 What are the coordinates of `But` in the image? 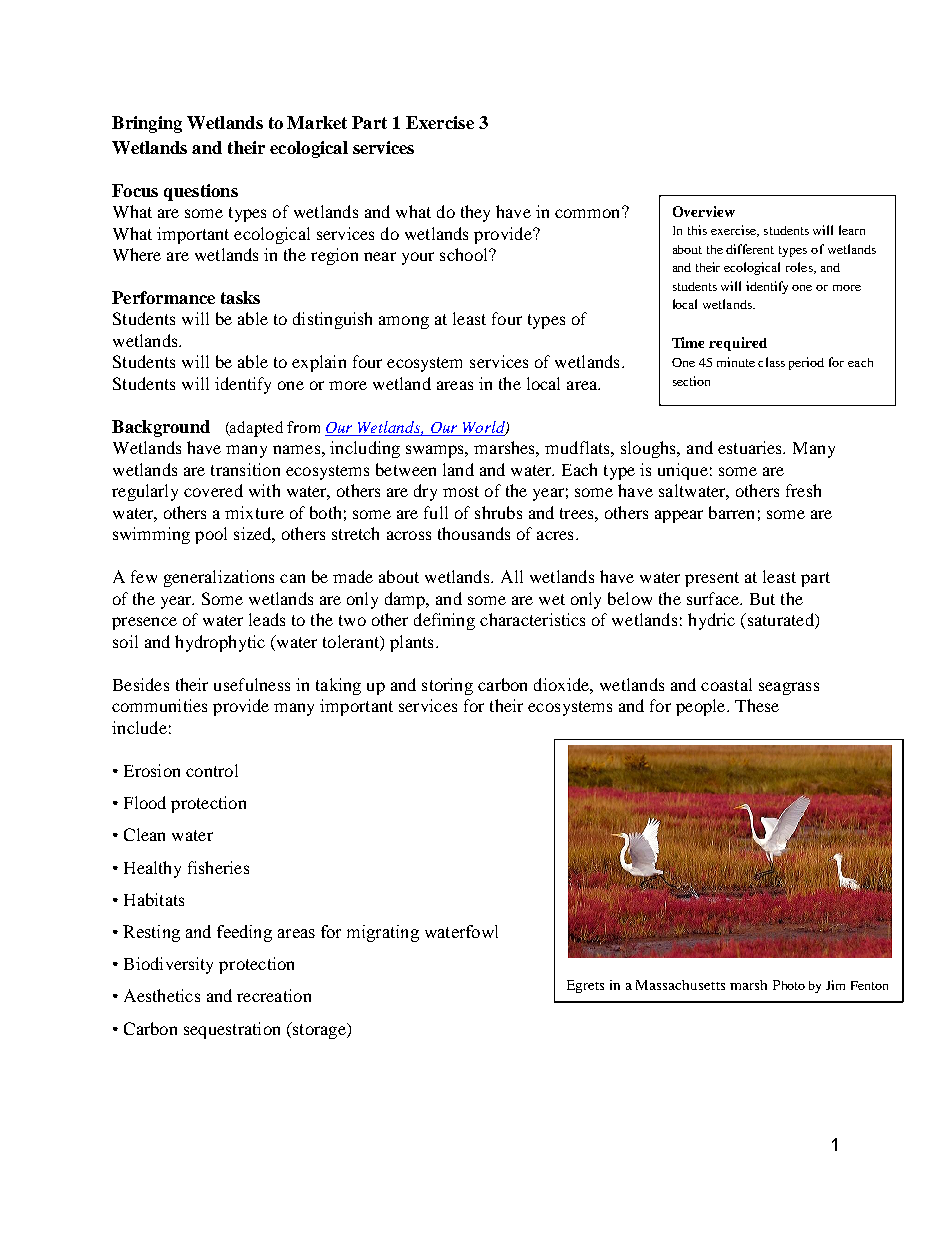 It's located at (762, 599).
